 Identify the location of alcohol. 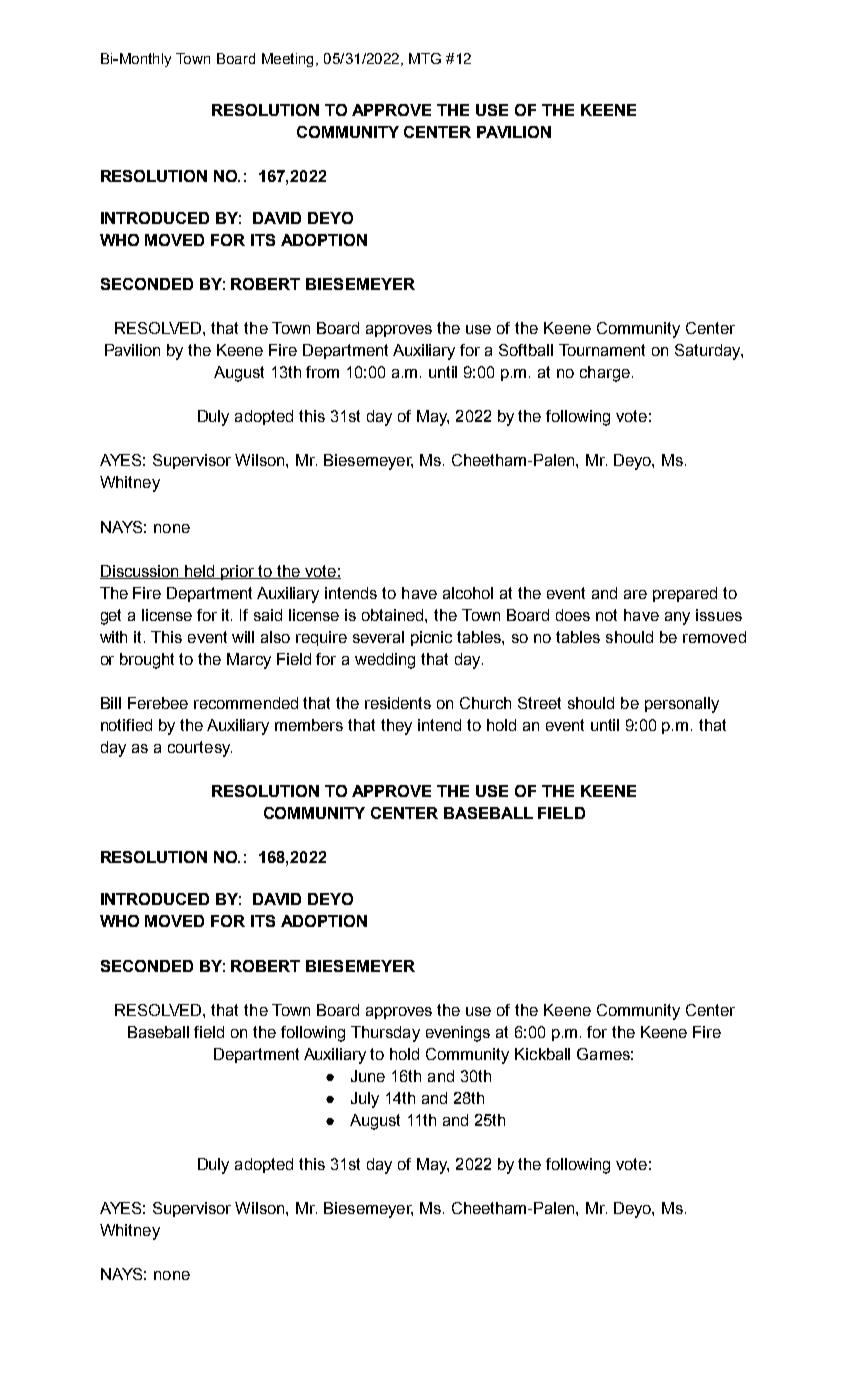
(468, 593).
